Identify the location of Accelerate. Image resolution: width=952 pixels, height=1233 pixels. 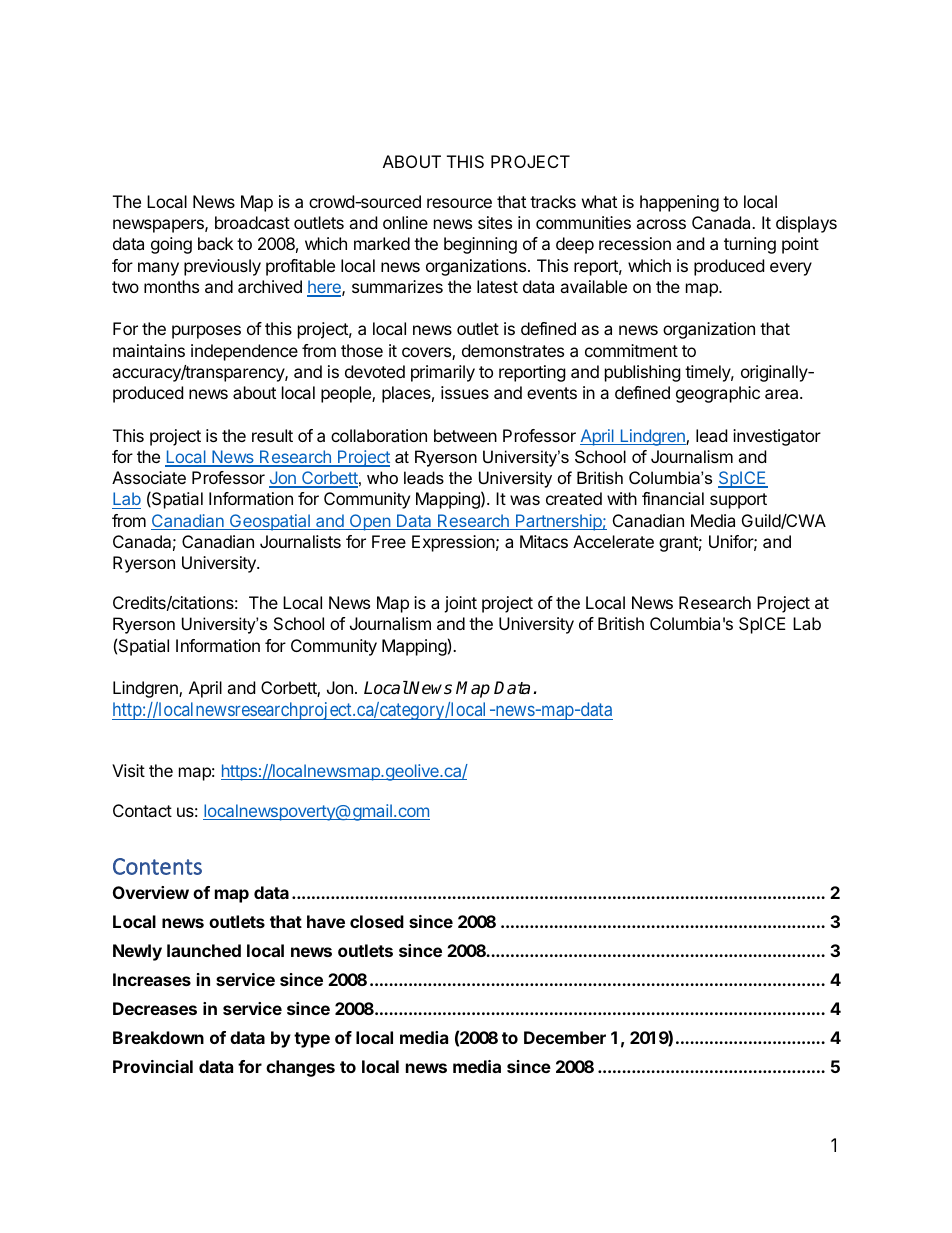
(613, 541).
